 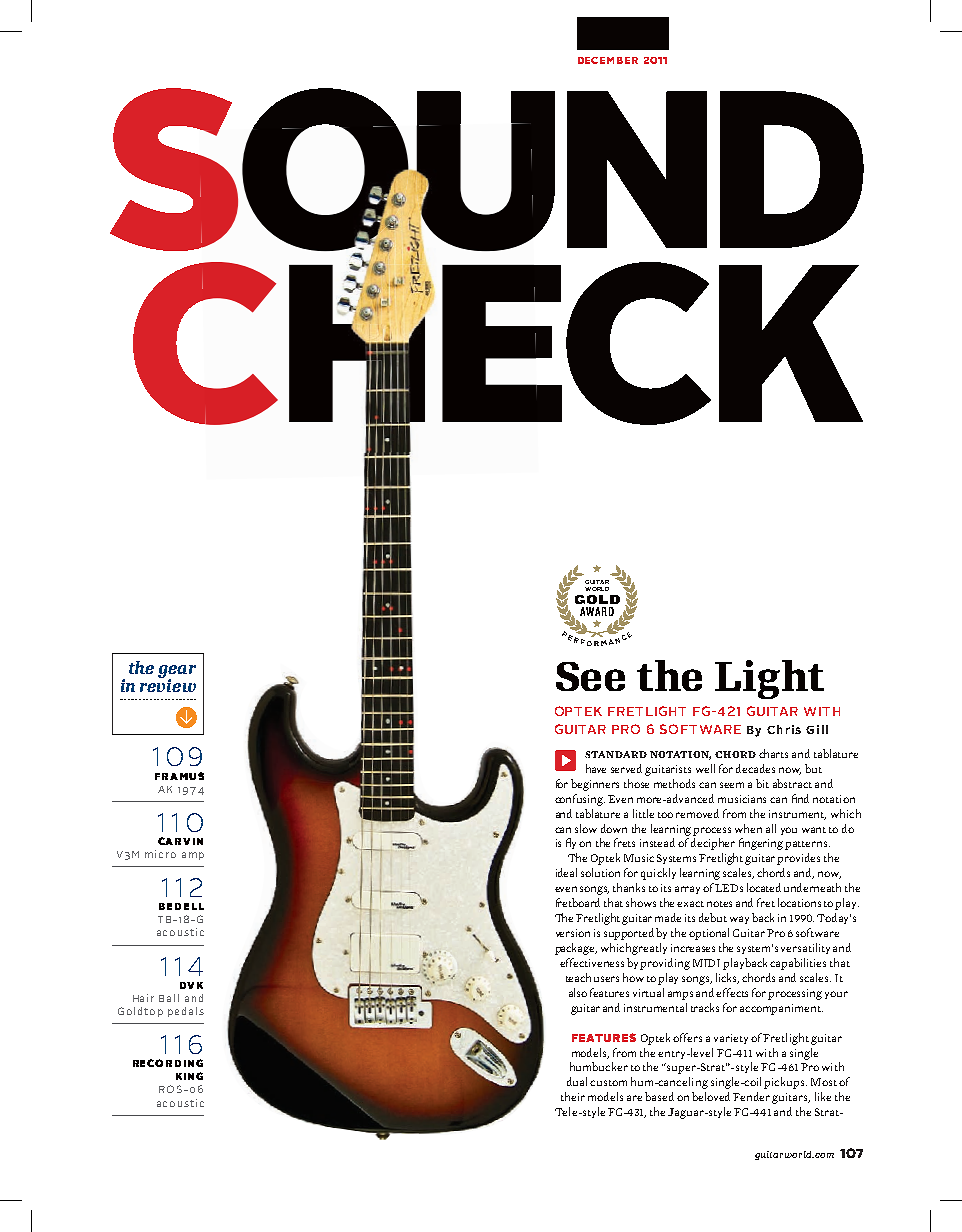 What do you see at coordinates (773, 753) in the screenshot?
I see `charts` at bounding box center [773, 753].
